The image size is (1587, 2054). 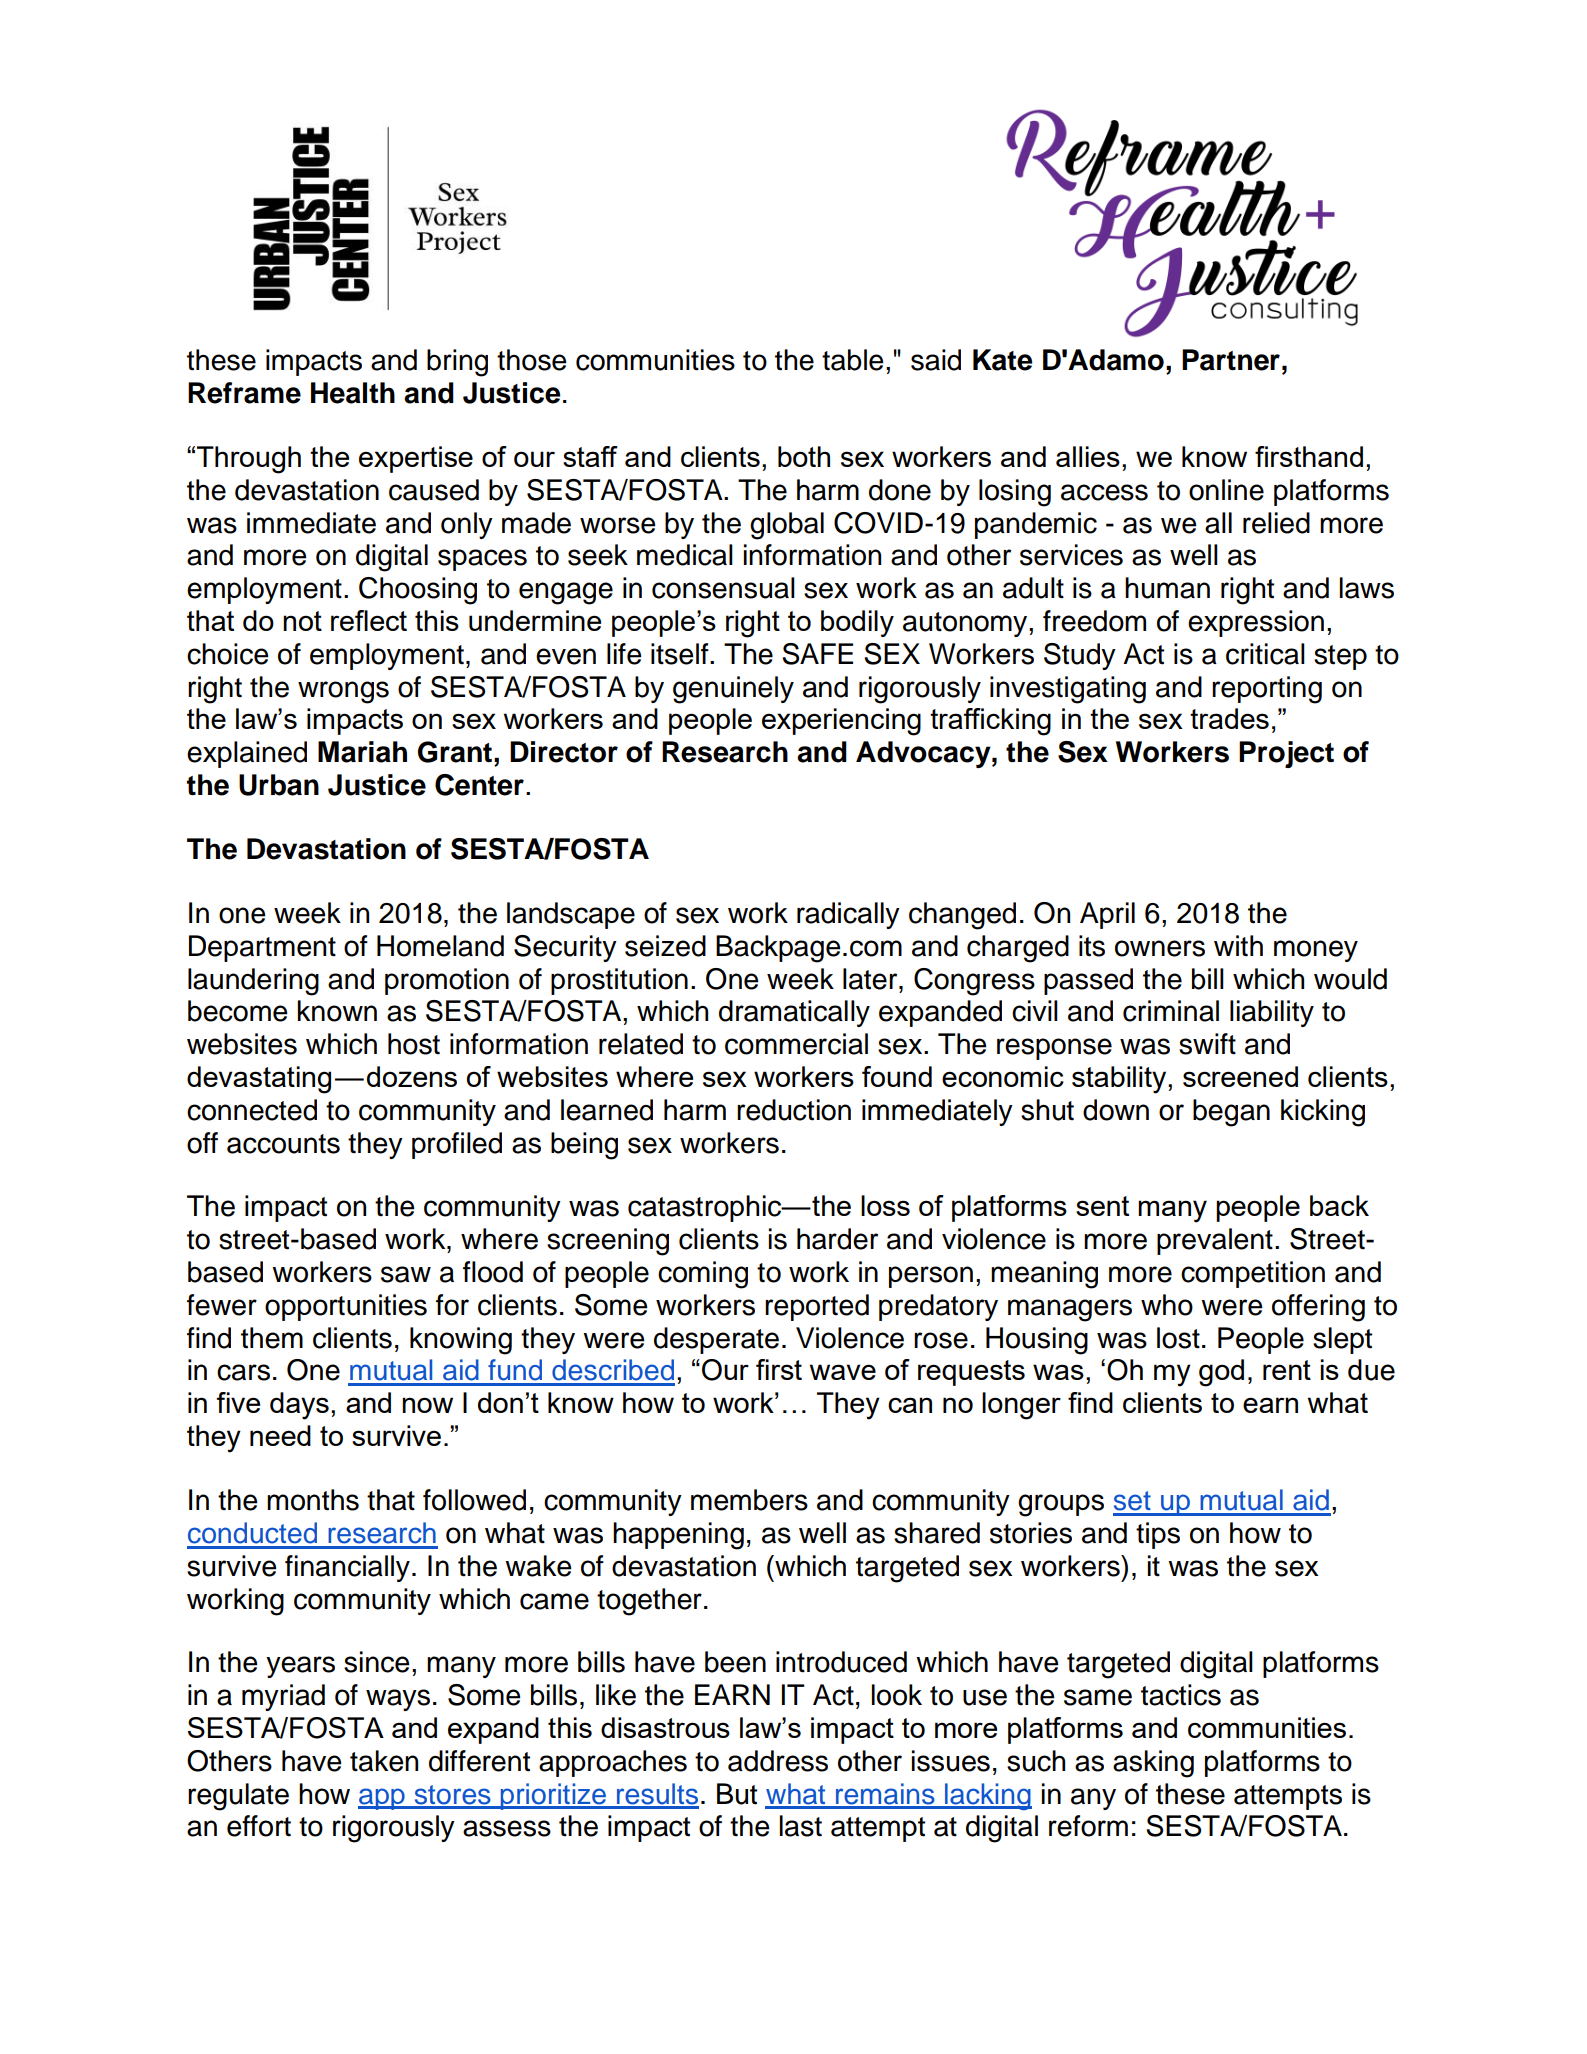 What do you see at coordinates (804, 456) in the document?
I see `both` at bounding box center [804, 456].
